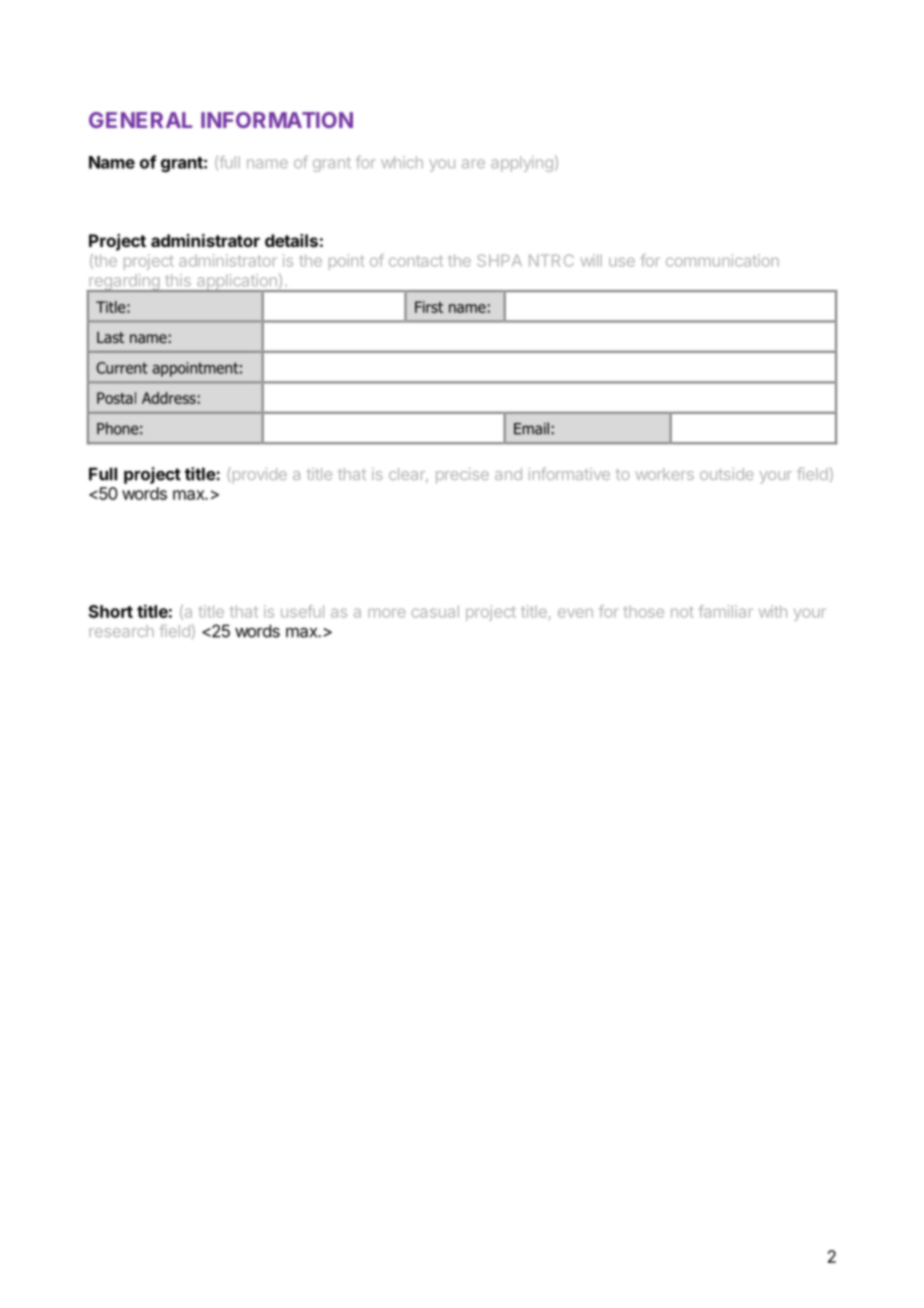  Describe the element at coordinates (169, 398) in the page. I see `Address` at that location.
